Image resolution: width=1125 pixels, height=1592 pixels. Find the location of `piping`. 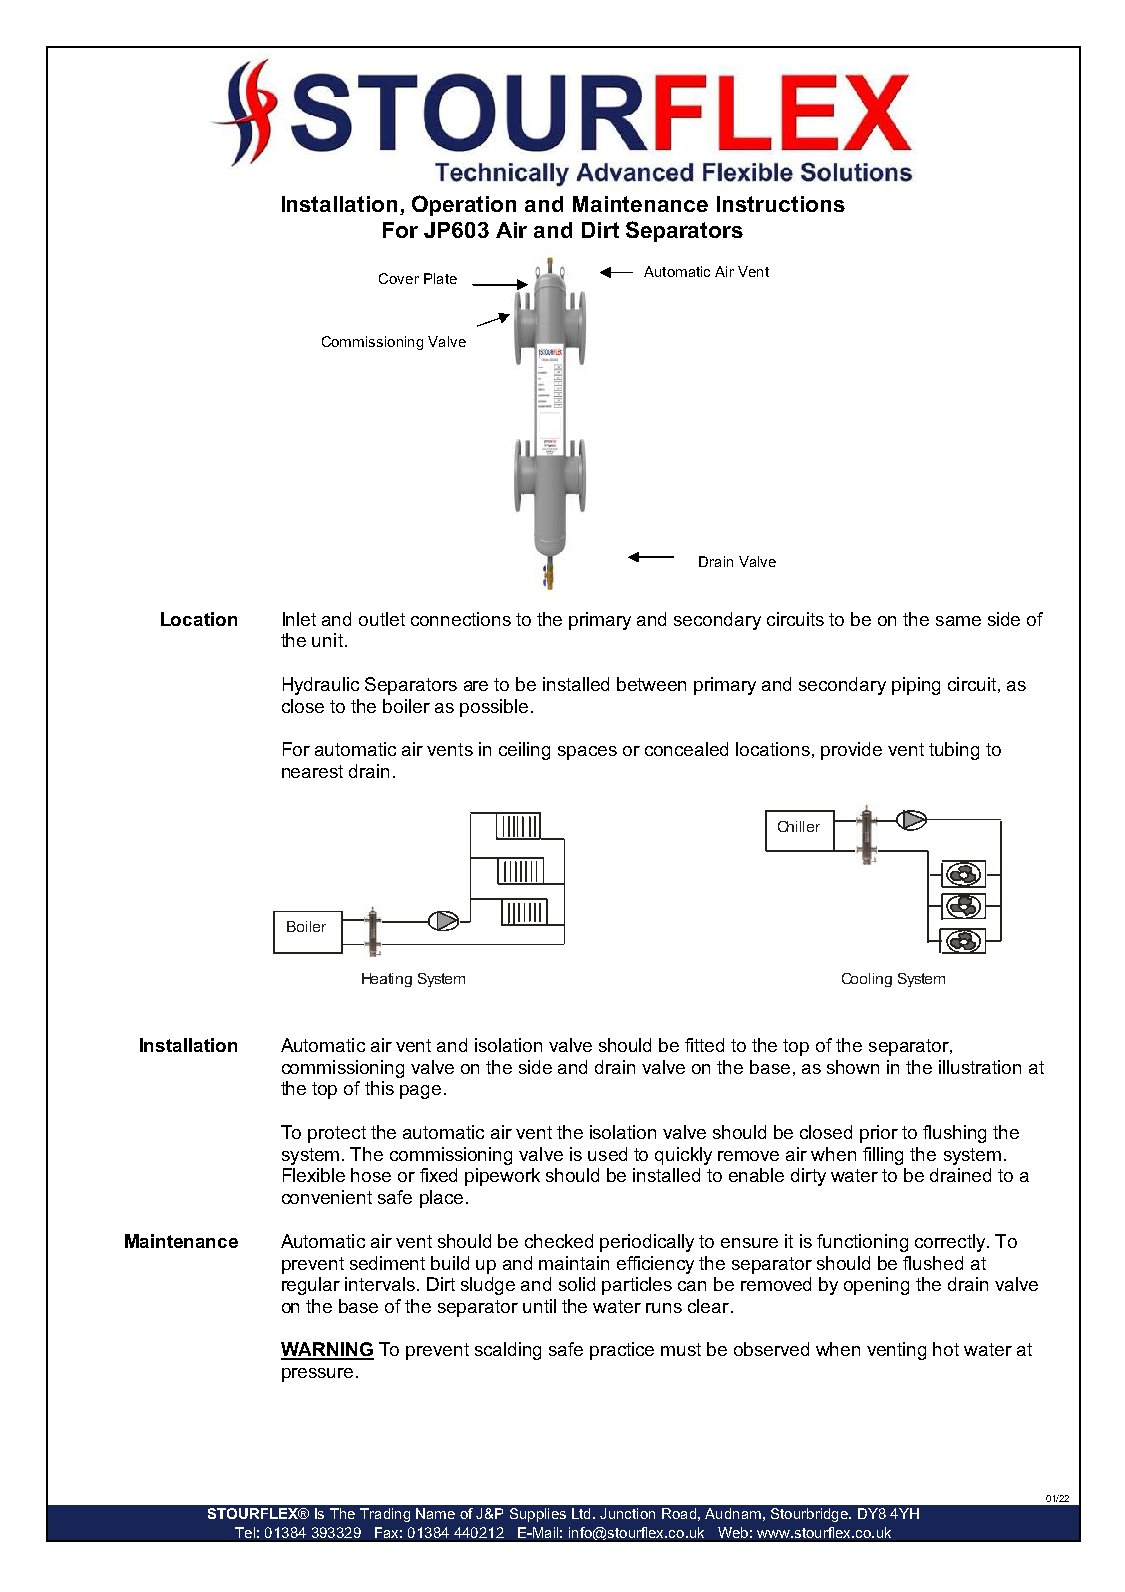

piping is located at coordinates (916, 686).
